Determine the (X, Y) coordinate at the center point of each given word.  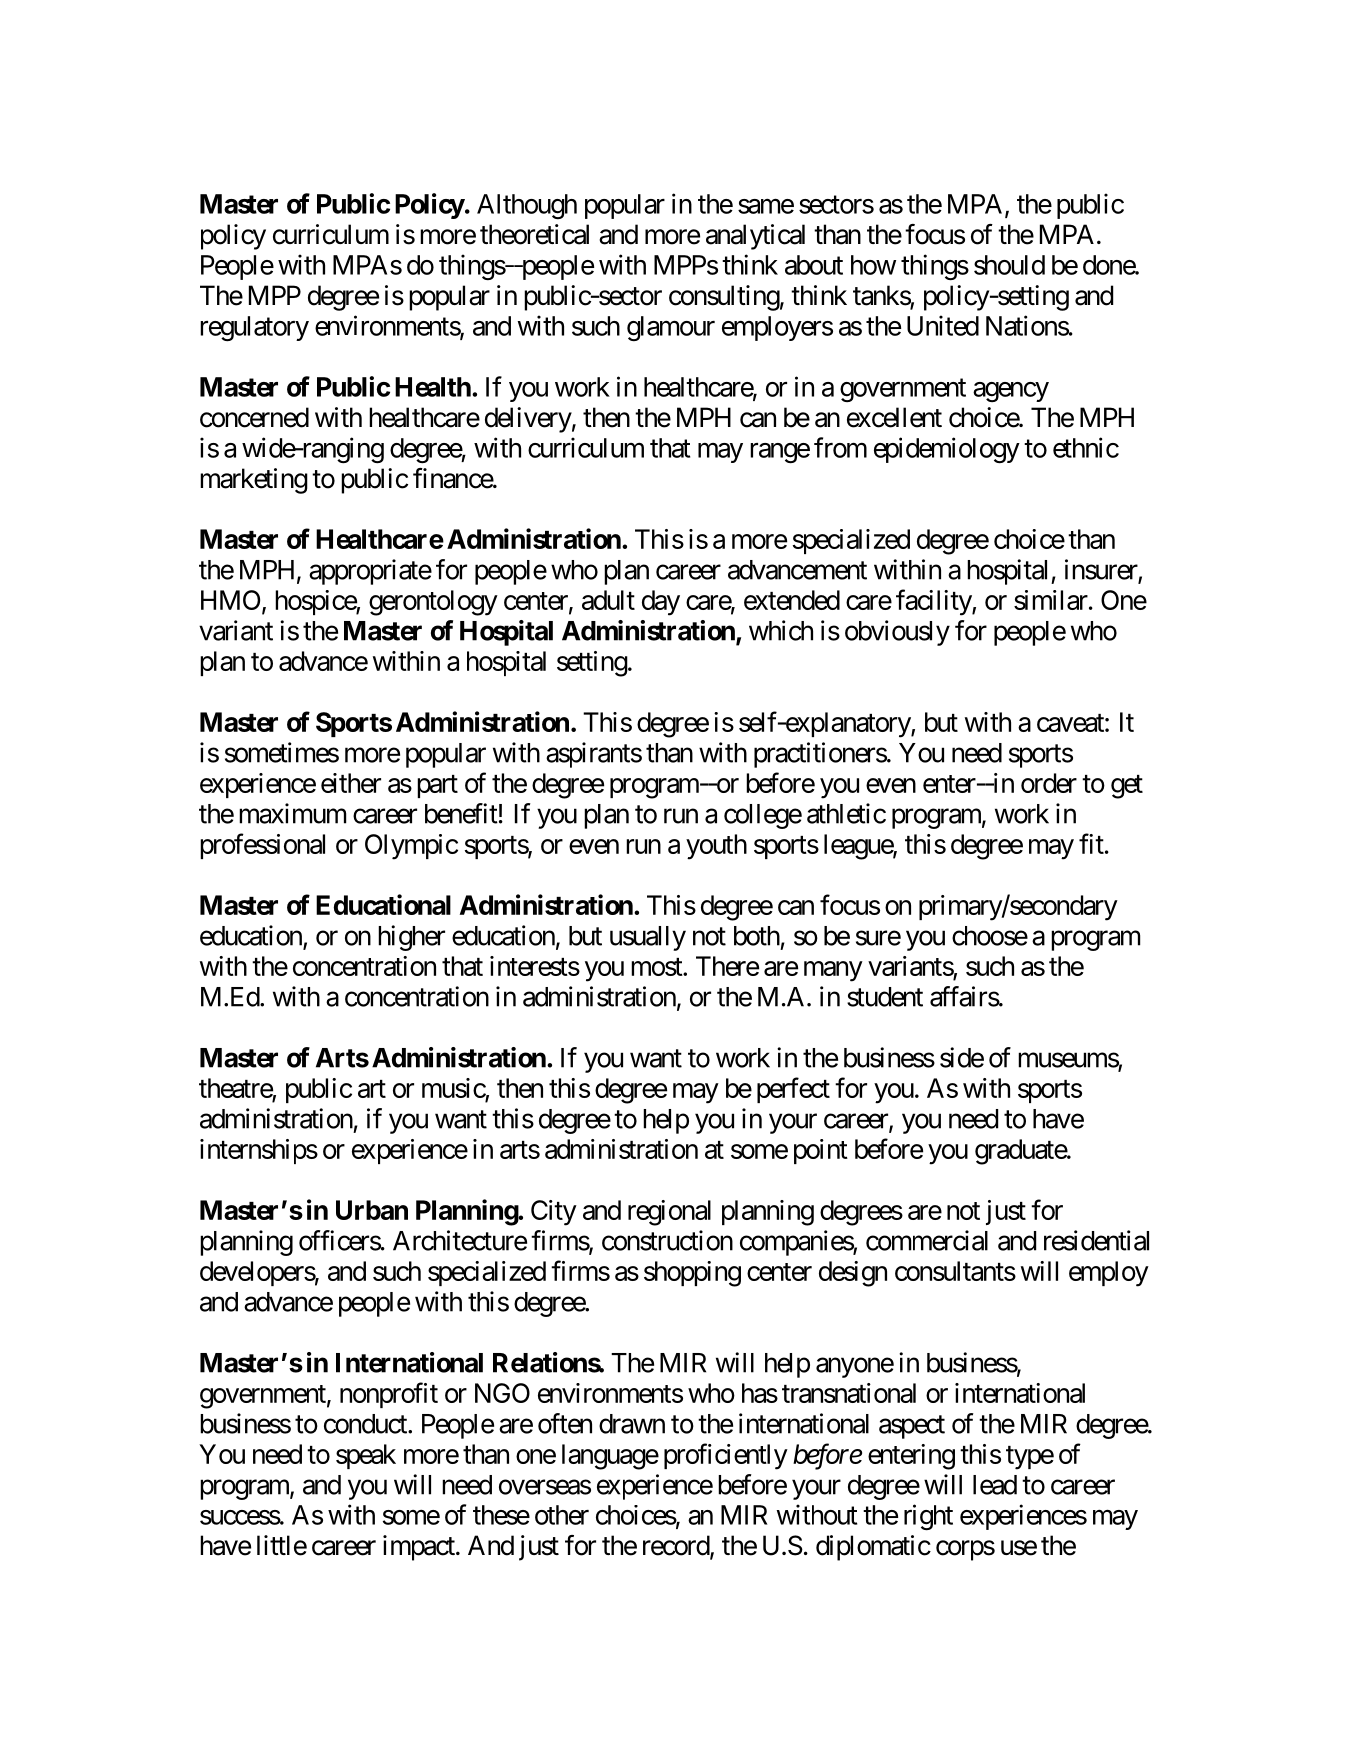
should (1009, 265)
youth (716, 847)
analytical (755, 237)
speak (366, 1456)
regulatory (254, 328)
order (1049, 783)
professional (262, 846)
